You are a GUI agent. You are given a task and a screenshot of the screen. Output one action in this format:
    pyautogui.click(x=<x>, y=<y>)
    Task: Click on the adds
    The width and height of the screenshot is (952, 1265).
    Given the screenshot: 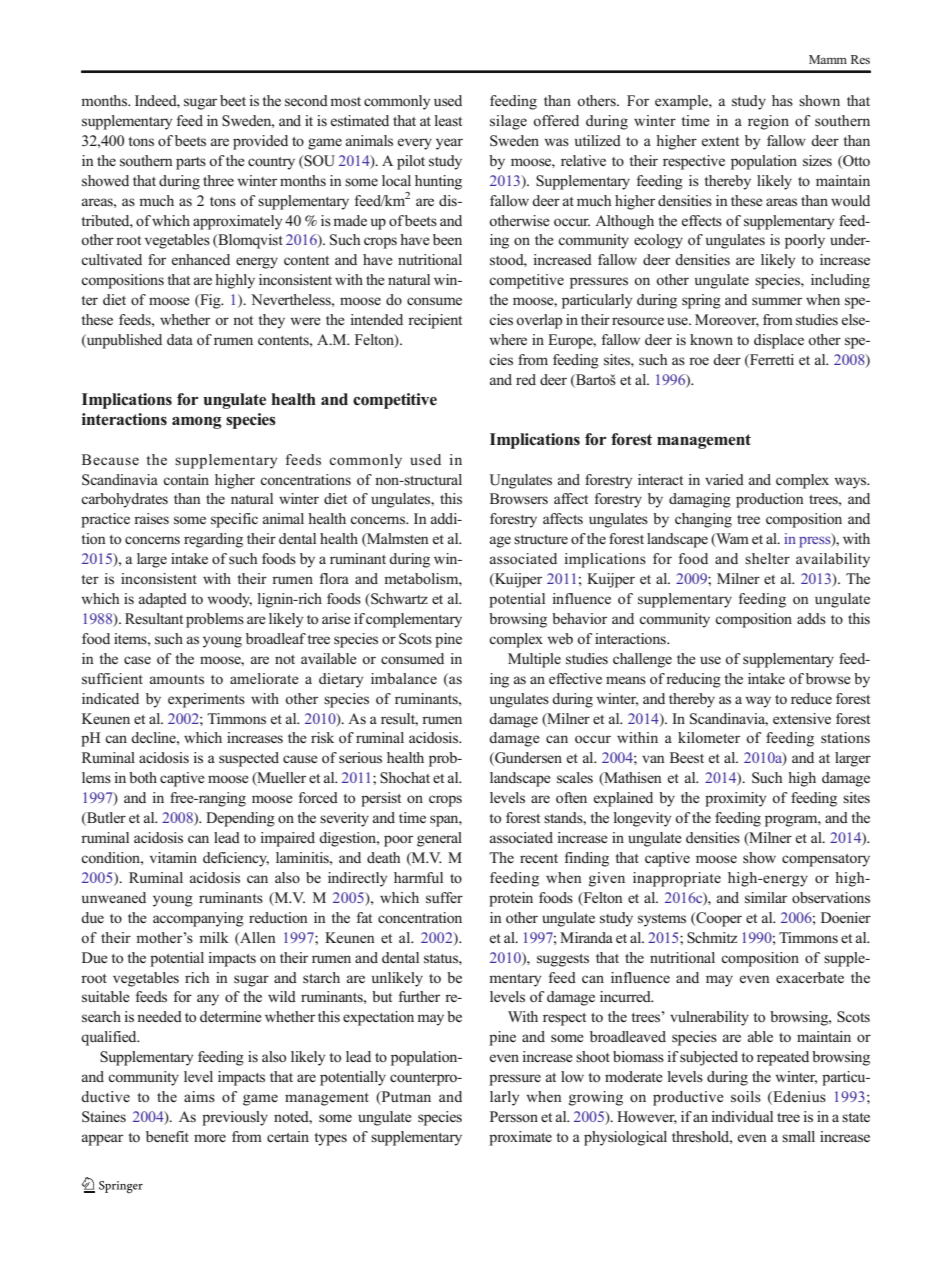 What is the action you would take?
    pyautogui.click(x=811, y=618)
